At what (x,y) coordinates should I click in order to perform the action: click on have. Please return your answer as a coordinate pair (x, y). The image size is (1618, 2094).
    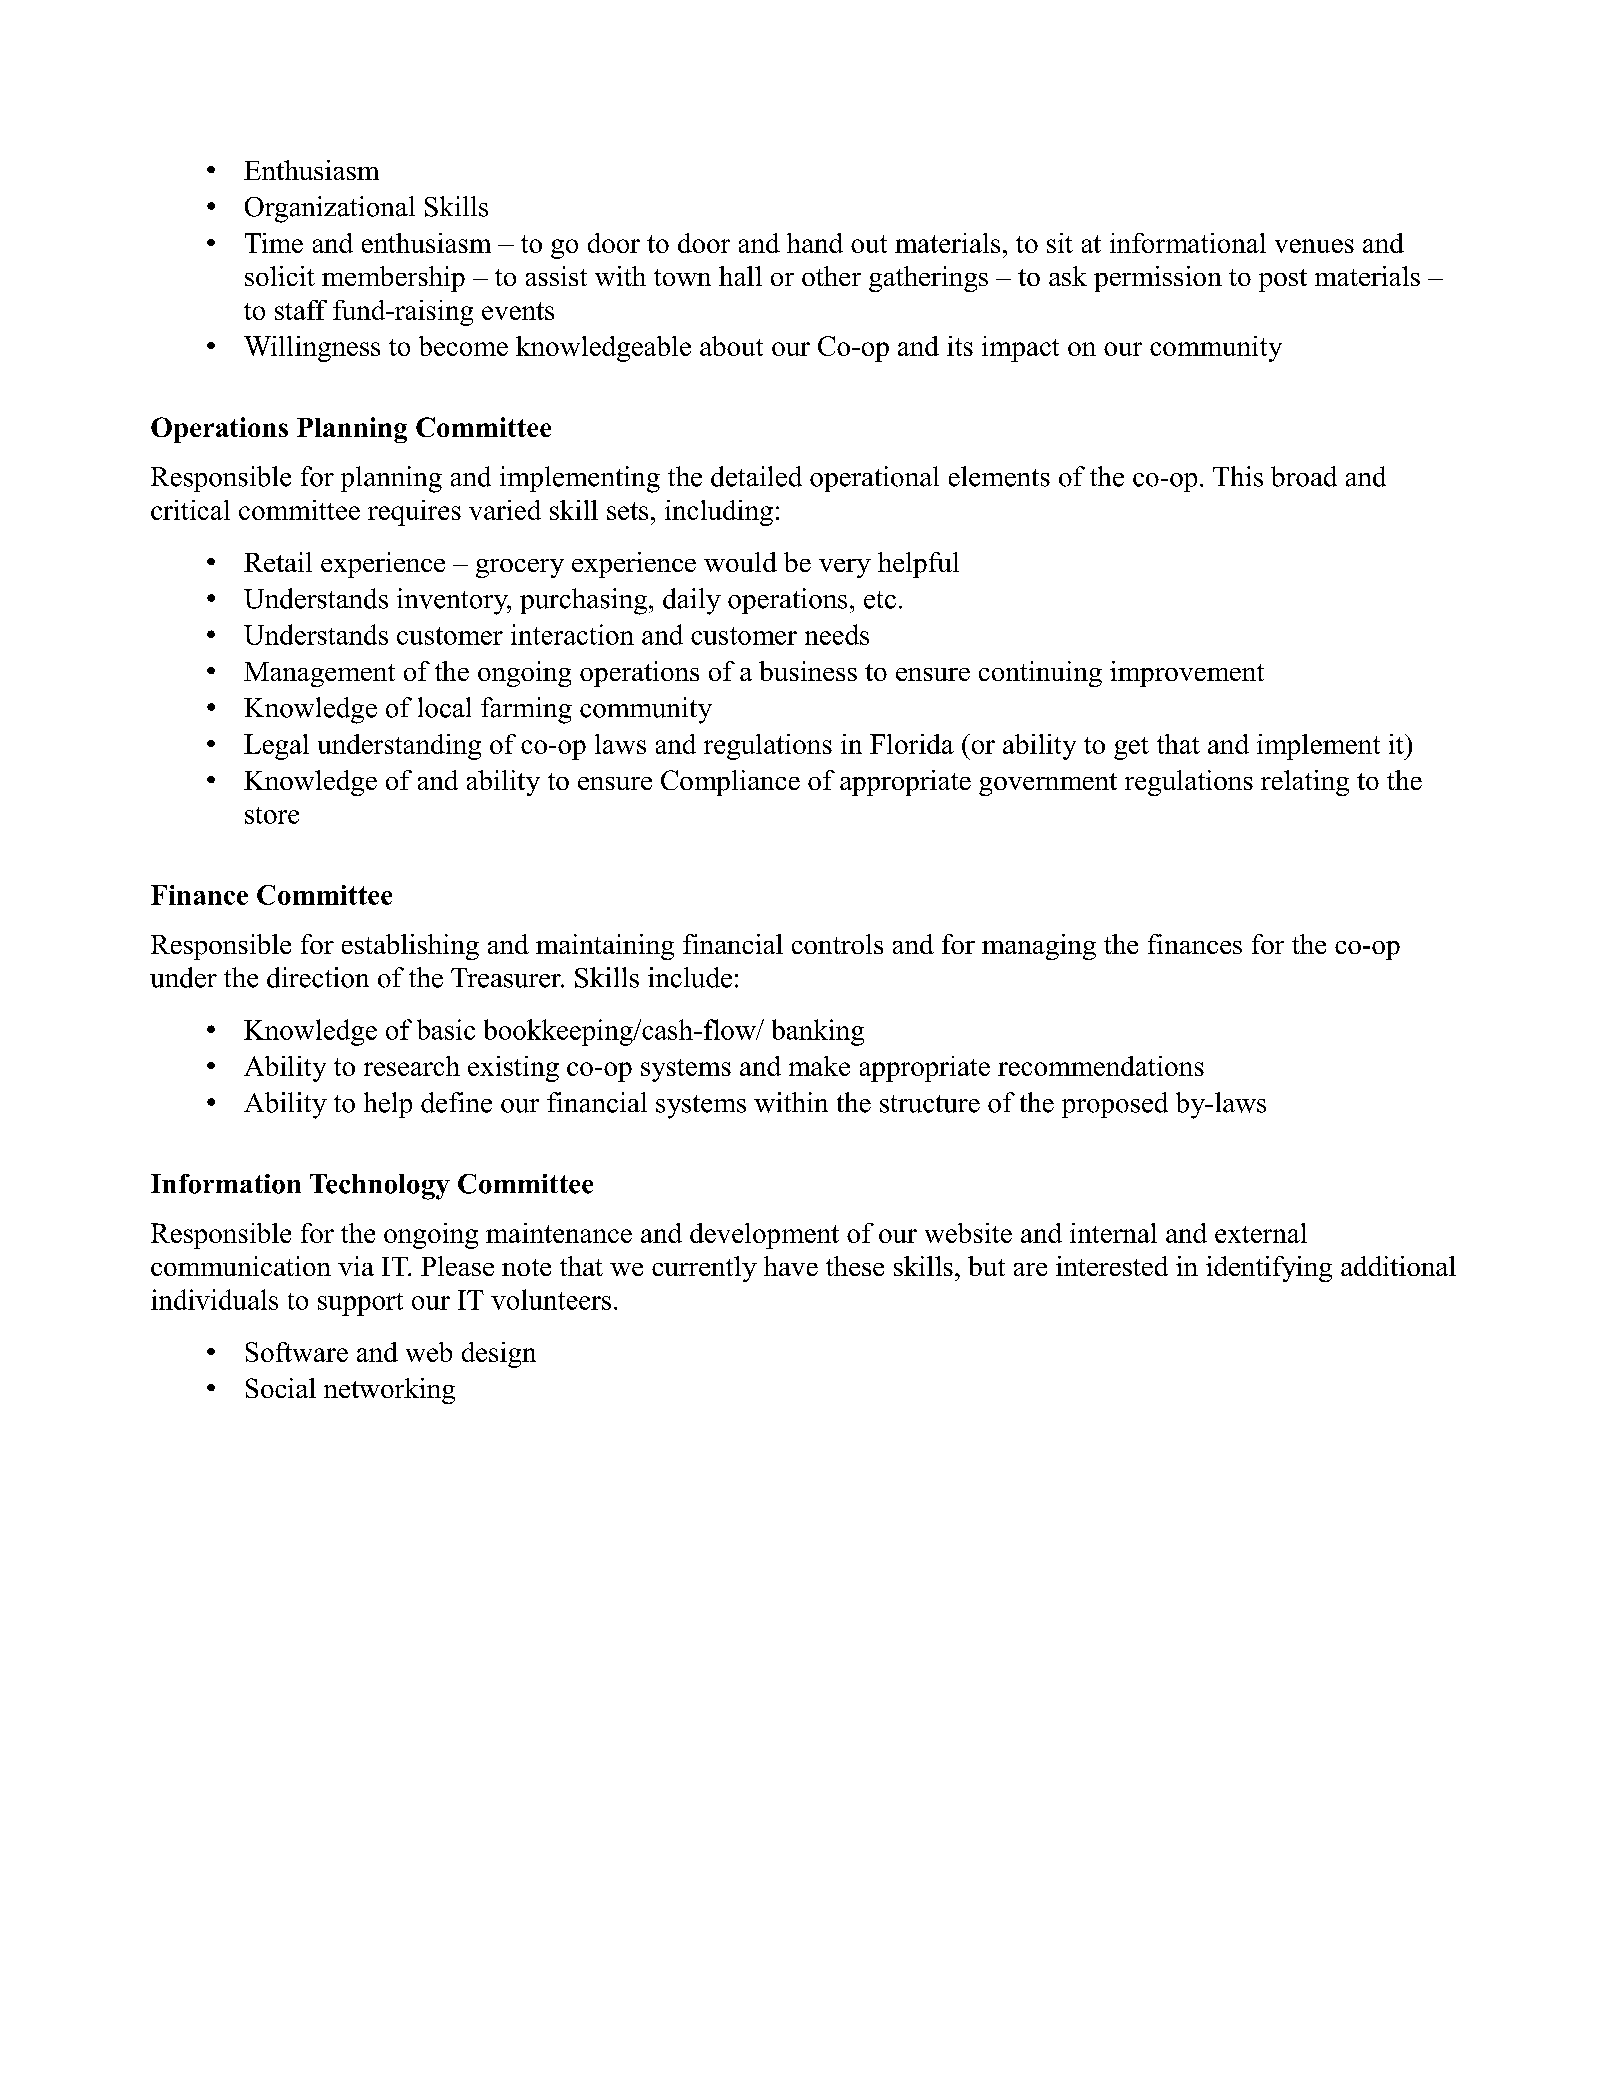
    Looking at the image, I should click on (791, 1266).
